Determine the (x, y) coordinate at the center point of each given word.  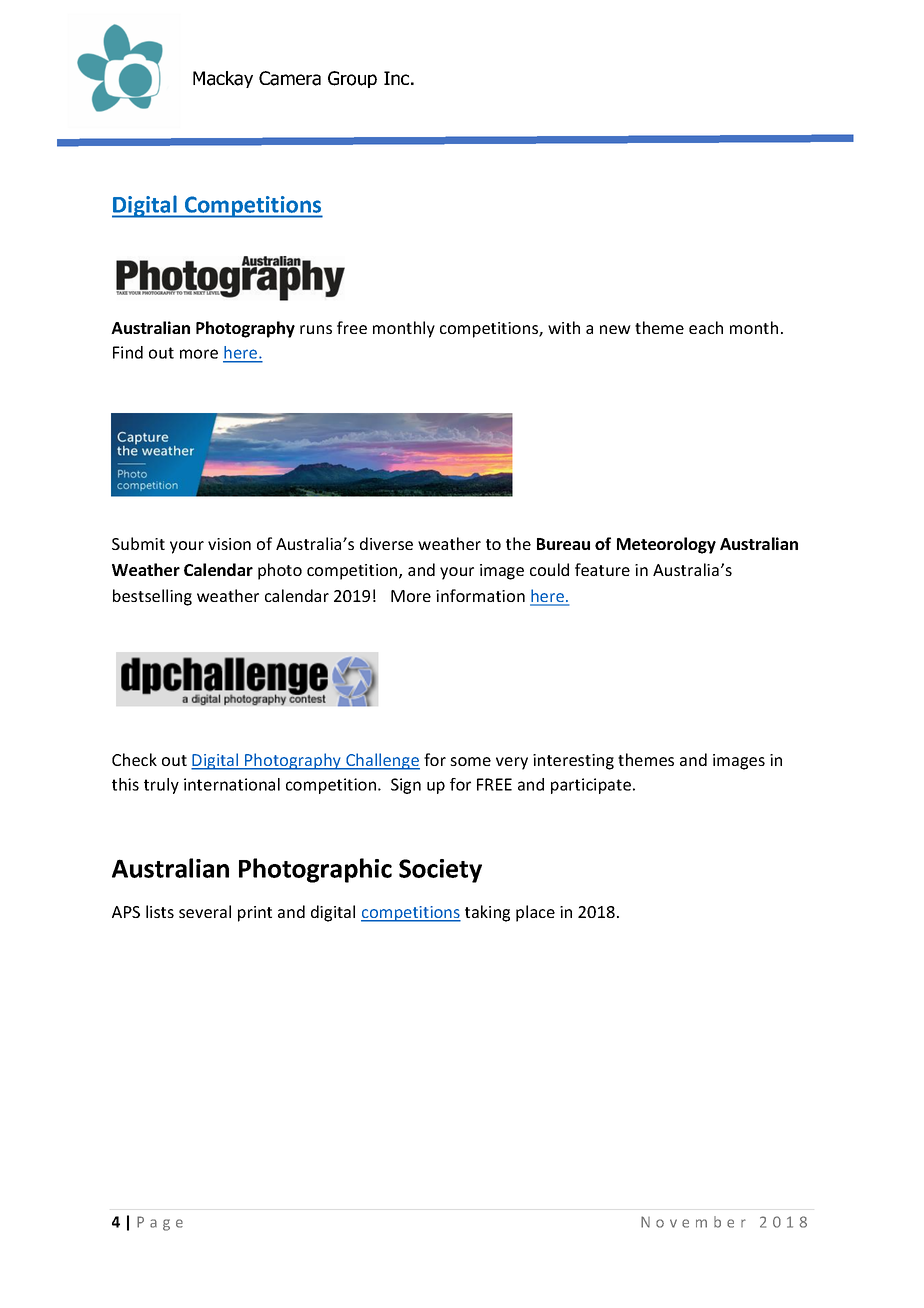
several (205, 911)
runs (316, 329)
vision (229, 544)
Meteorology (666, 545)
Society (440, 871)
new (615, 329)
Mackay (223, 79)
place (535, 913)
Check (134, 759)
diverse (386, 543)
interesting (573, 762)
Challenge (382, 761)
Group (352, 79)
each (706, 327)
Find (128, 352)
